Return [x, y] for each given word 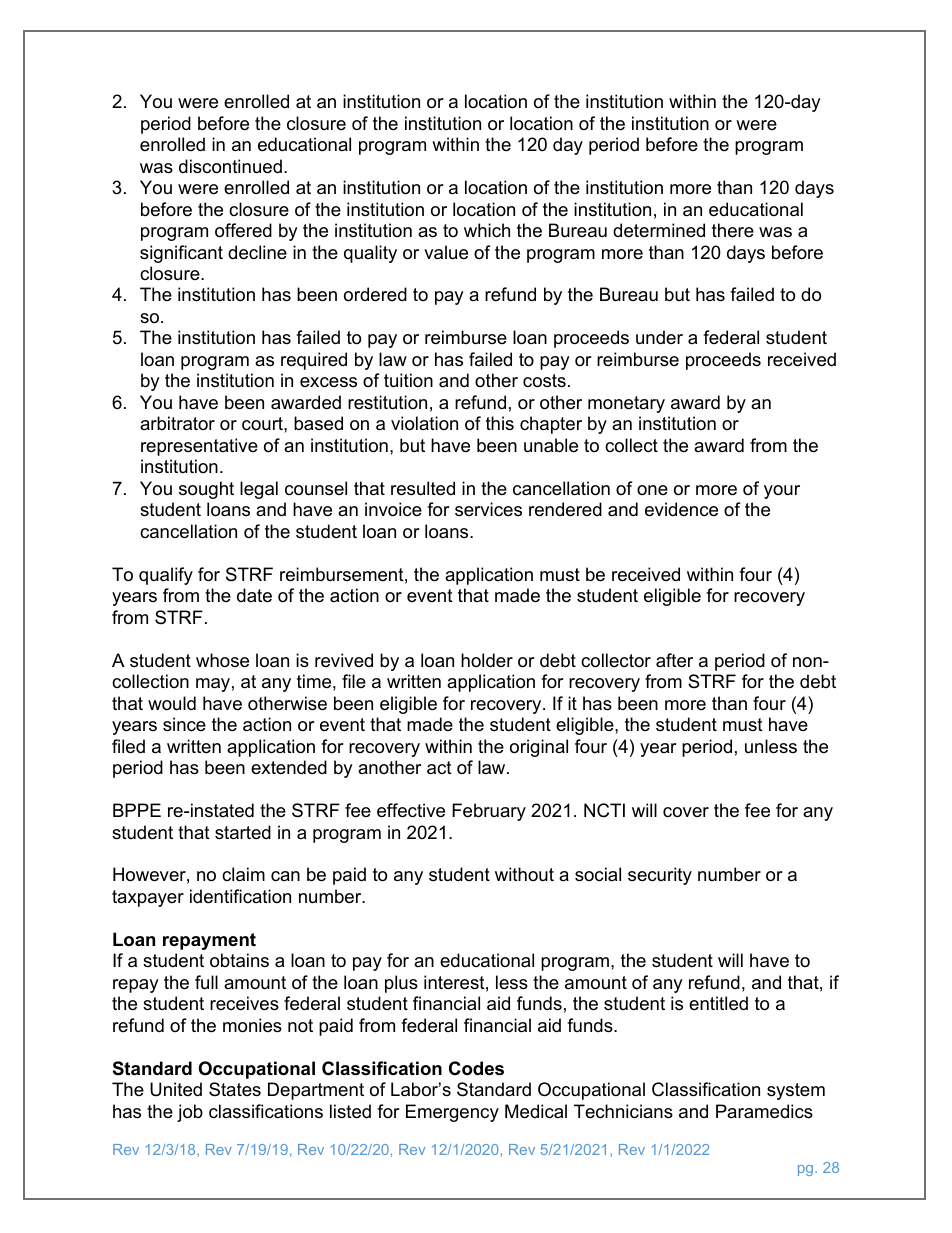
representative [199, 447]
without [524, 874]
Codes [476, 1068]
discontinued [230, 166]
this [500, 423]
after [674, 660]
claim [243, 874]
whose [222, 660]
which [487, 230]
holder [487, 660]
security [660, 876]
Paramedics [764, 1111]
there [733, 230]
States [235, 1089]
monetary [626, 404]
